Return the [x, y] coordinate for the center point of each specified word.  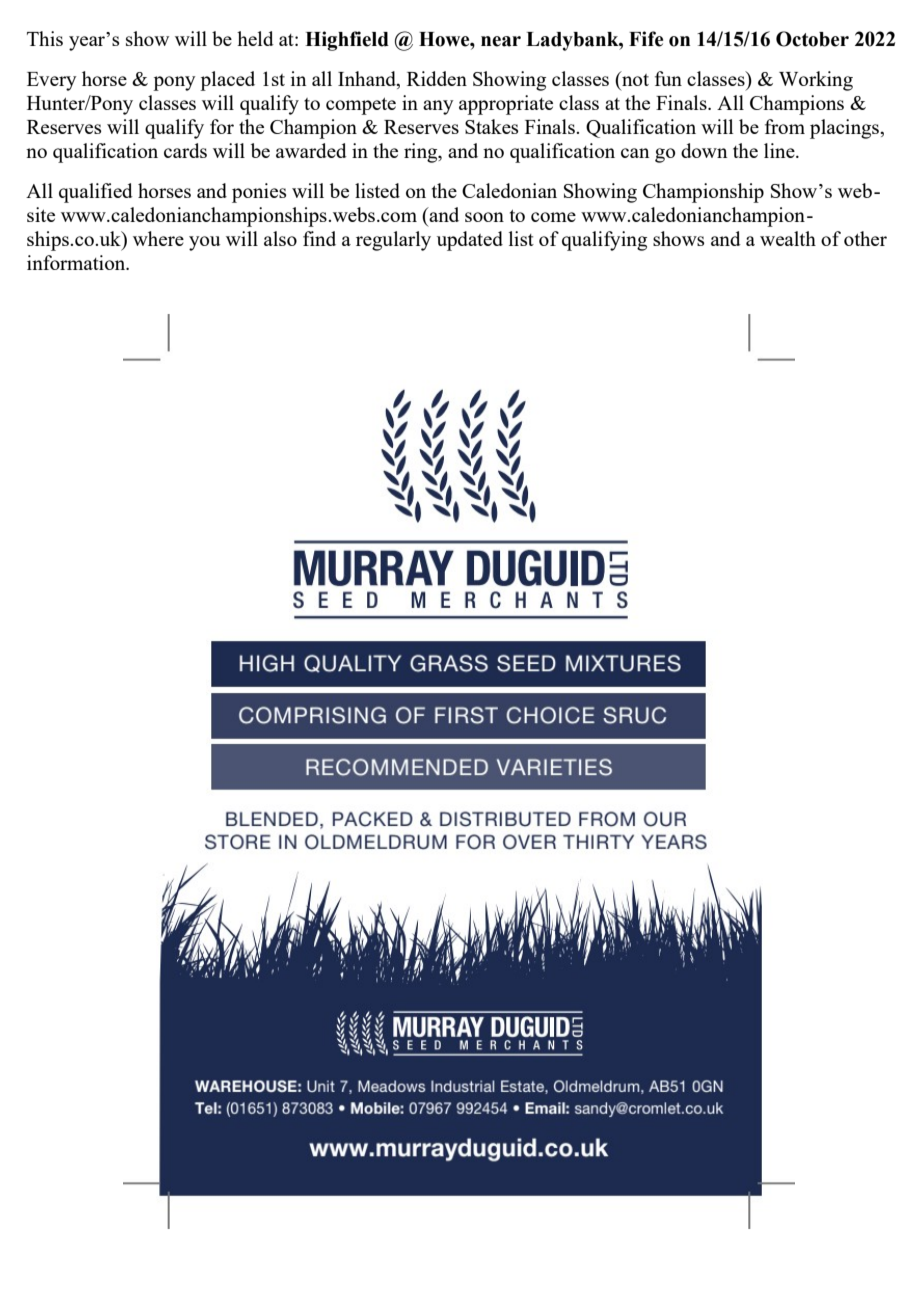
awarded [311, 150]
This [45, 38]
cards [185, 150]
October [812, 39]
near [501, 41]
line [780, 150]
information [77, 262]
